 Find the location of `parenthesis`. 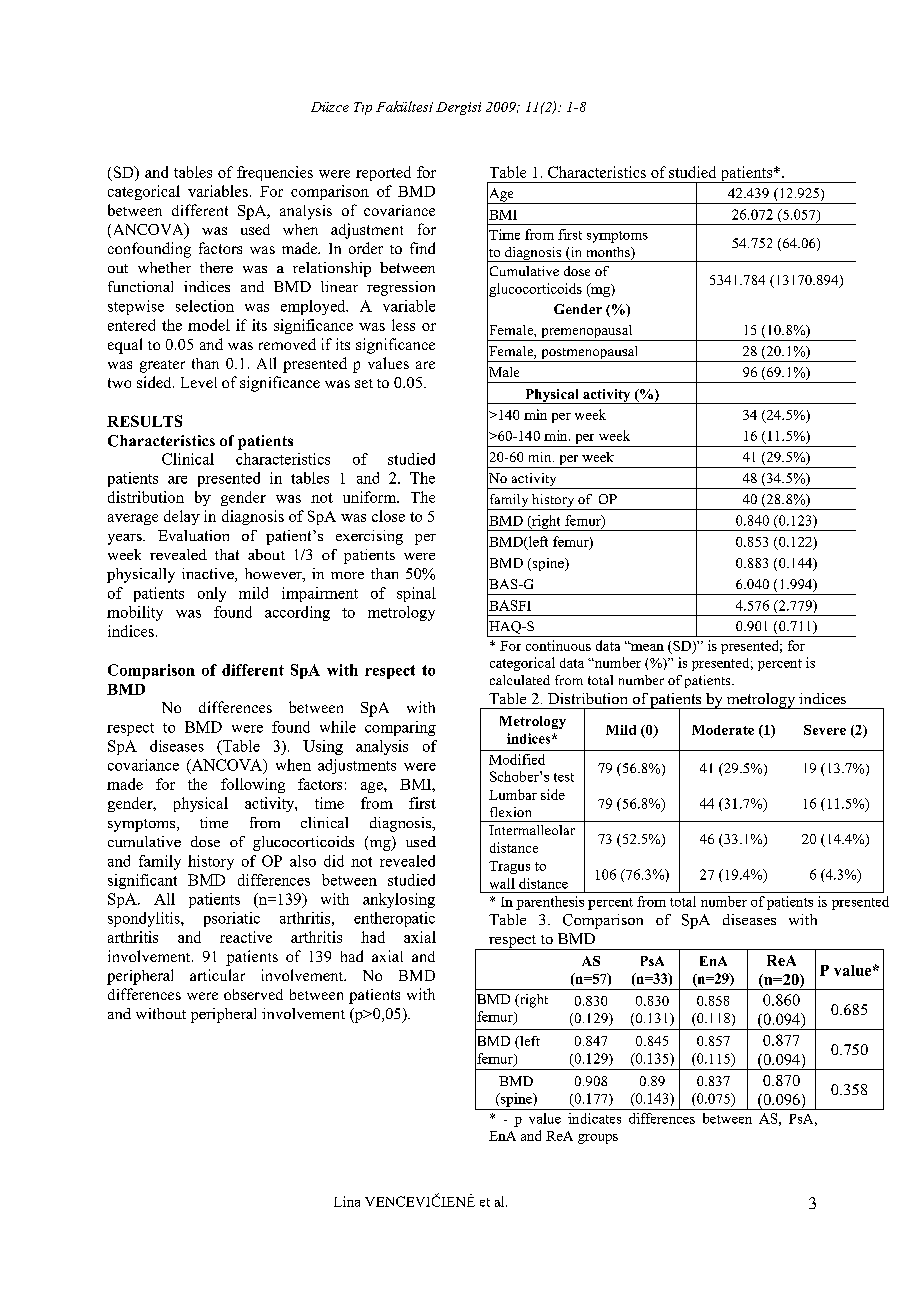

parenthesis is located at coordinates (550, 903).
